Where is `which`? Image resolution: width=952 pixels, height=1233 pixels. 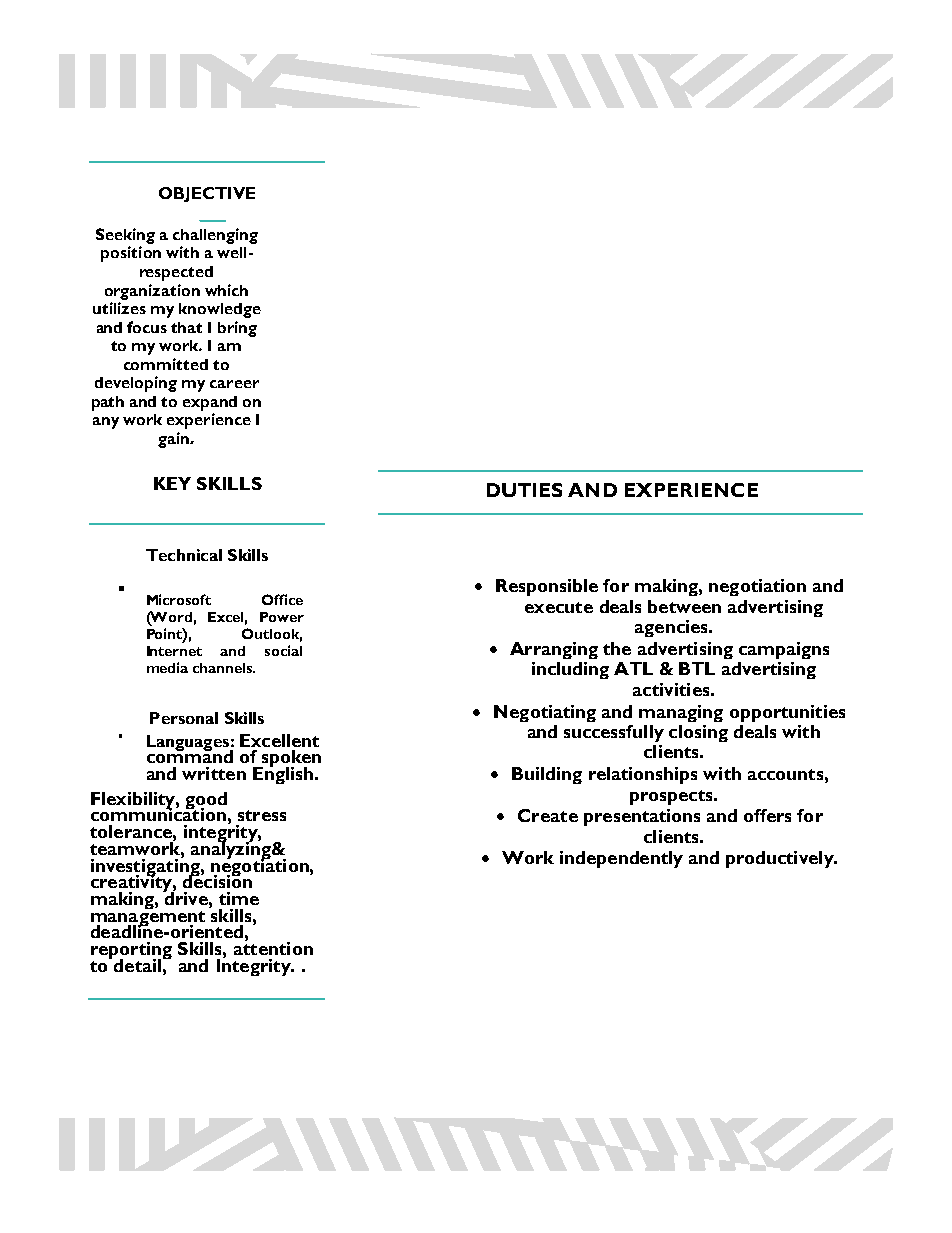 which is located at coordinates (226, 290).
